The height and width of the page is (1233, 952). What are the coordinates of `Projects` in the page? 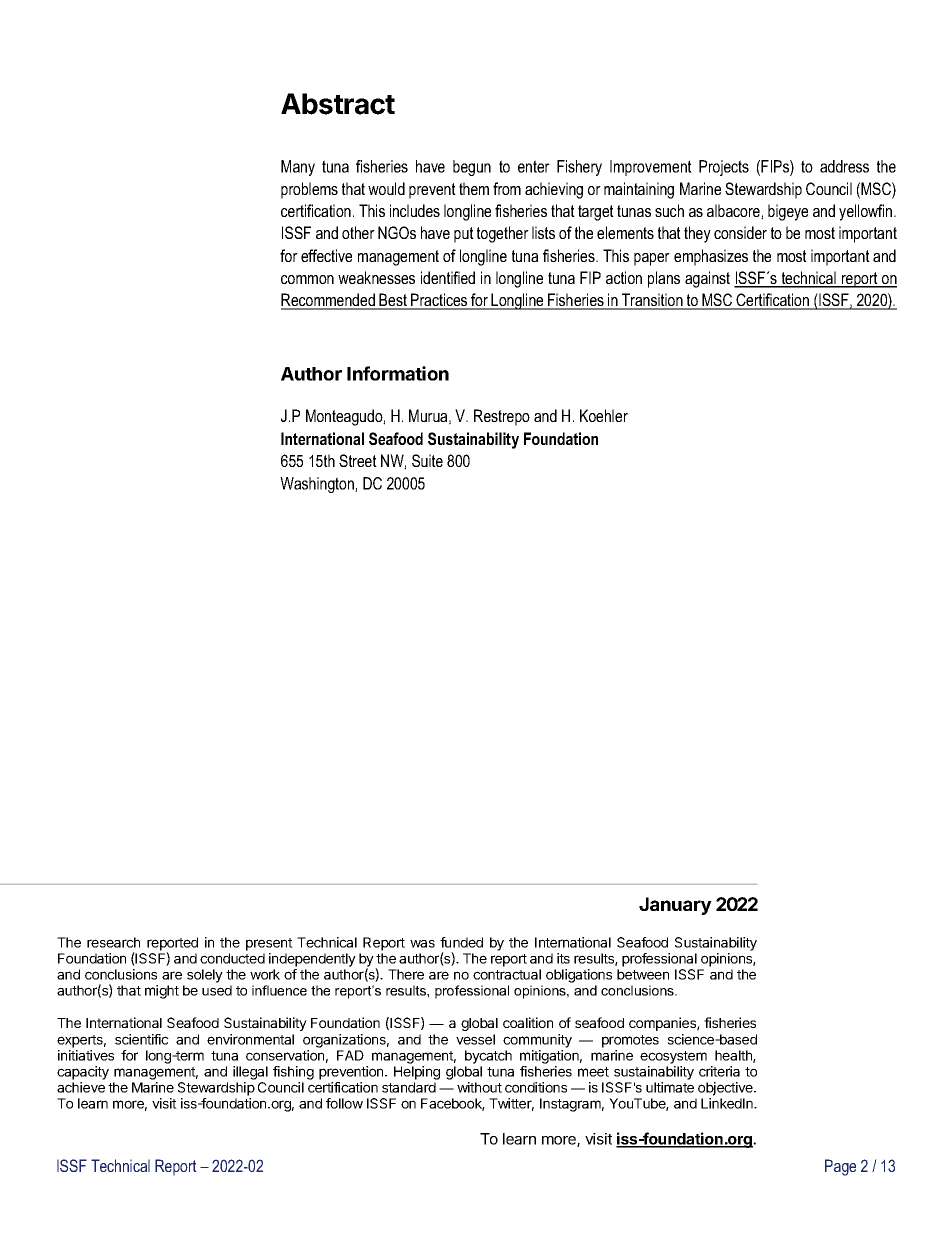 It's located at (724, 168).
